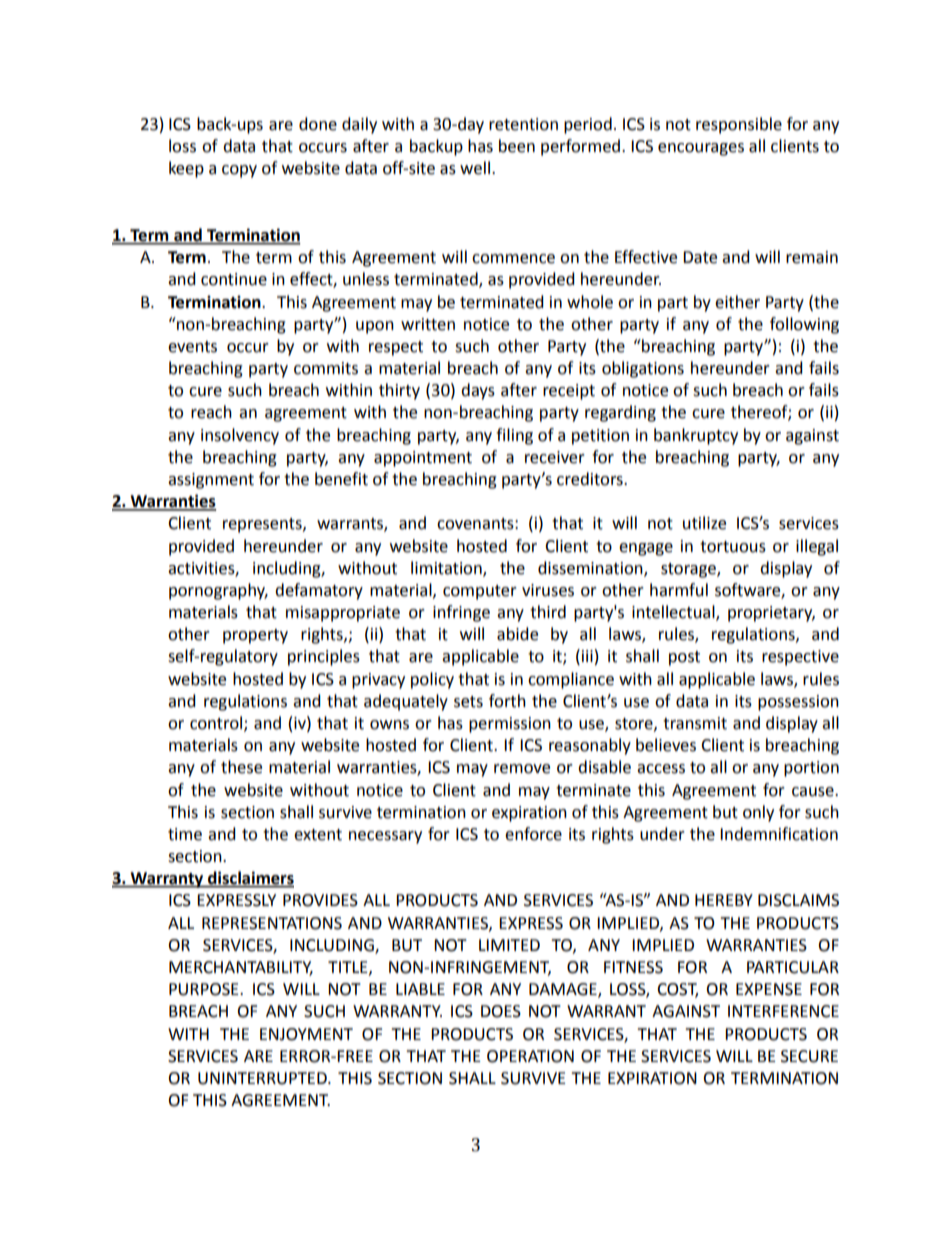 The height and width of the image is (1233, 952). What do you see at coordinates (239, 171) in the image?
I see `copy` at bounding box center [239, 171].
